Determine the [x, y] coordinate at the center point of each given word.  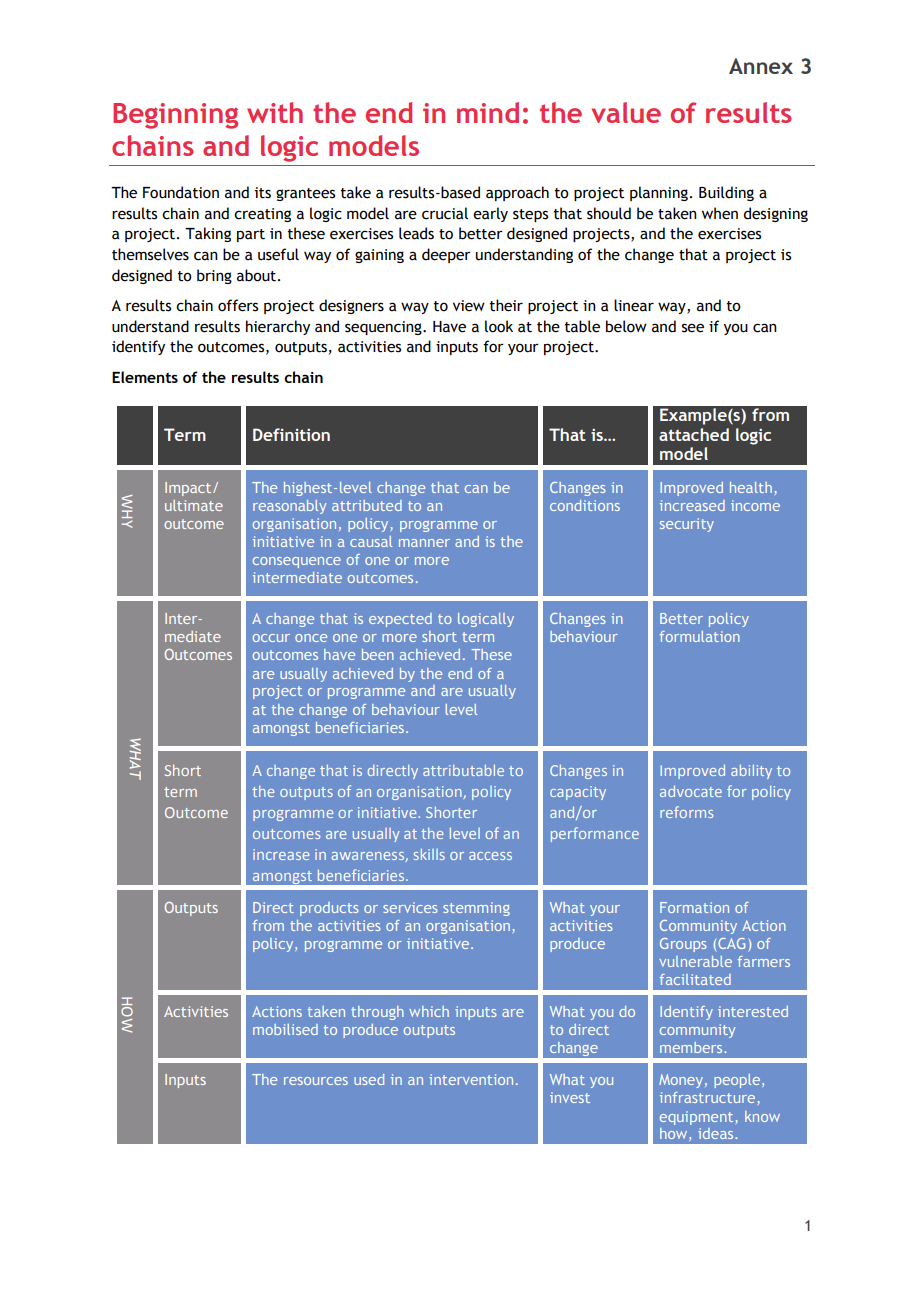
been [378, 654]
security [687, 525]
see [693, 328]
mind [488, 112]
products [329, 909]
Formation [694, 907]
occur [271, 638]
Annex [761, 66]
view [469, 306]
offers [238, 305]
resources [316, 1081]
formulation [700, 636]
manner [424, 543]
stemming [476, 909]
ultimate [194, 505]
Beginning [175, 116]
